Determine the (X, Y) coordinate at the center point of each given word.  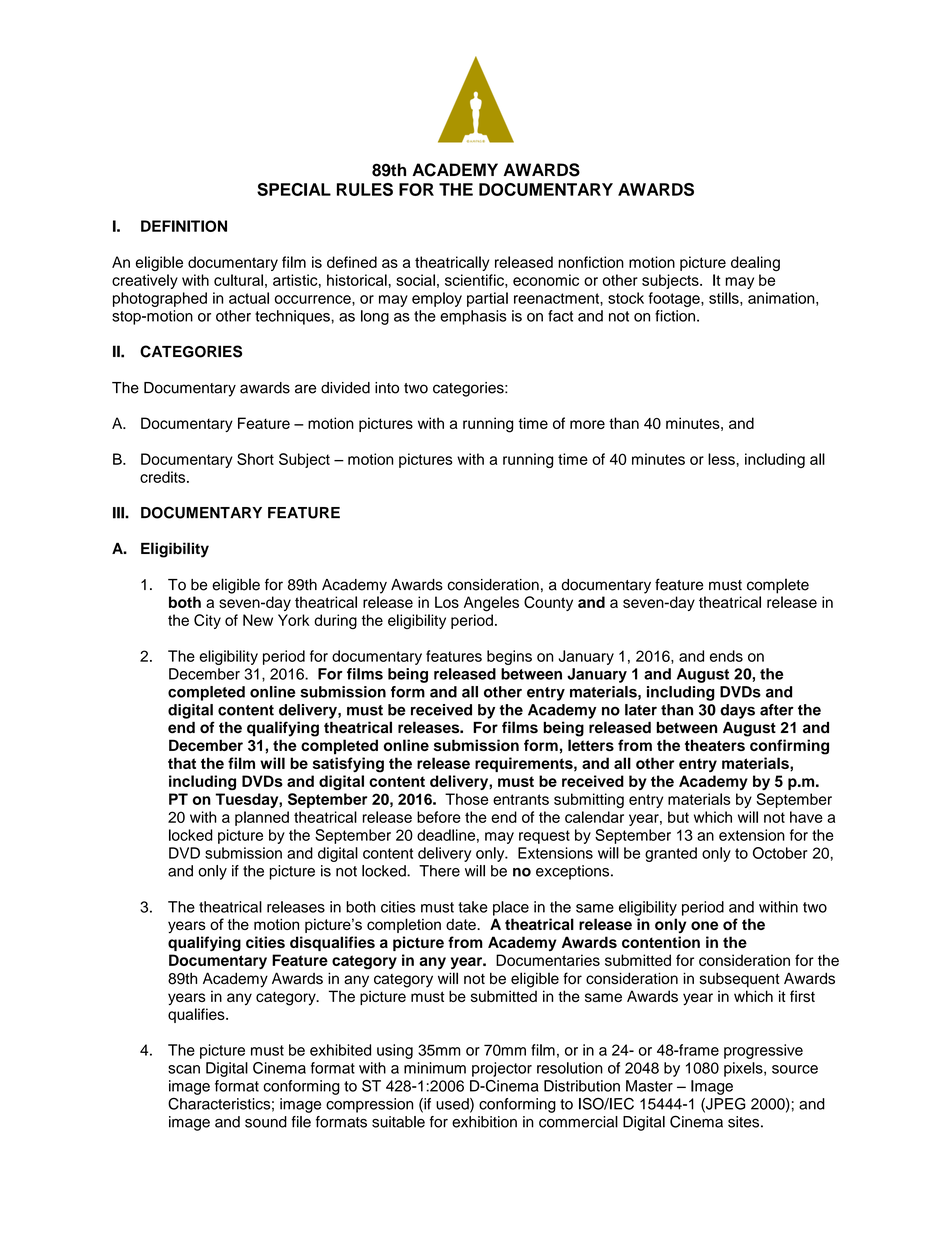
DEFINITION (184, 226)
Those (466, 799)
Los (447, 602)
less (721, 459)
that (182, 763)
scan (184, 1069)
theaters (715, 745)
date (462, 924)
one (704, 925)
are (305, 389)
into (387, 388)
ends (726, 656)
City (207, 621)
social (415, 280)
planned (262, 818)
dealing (755, 264)
